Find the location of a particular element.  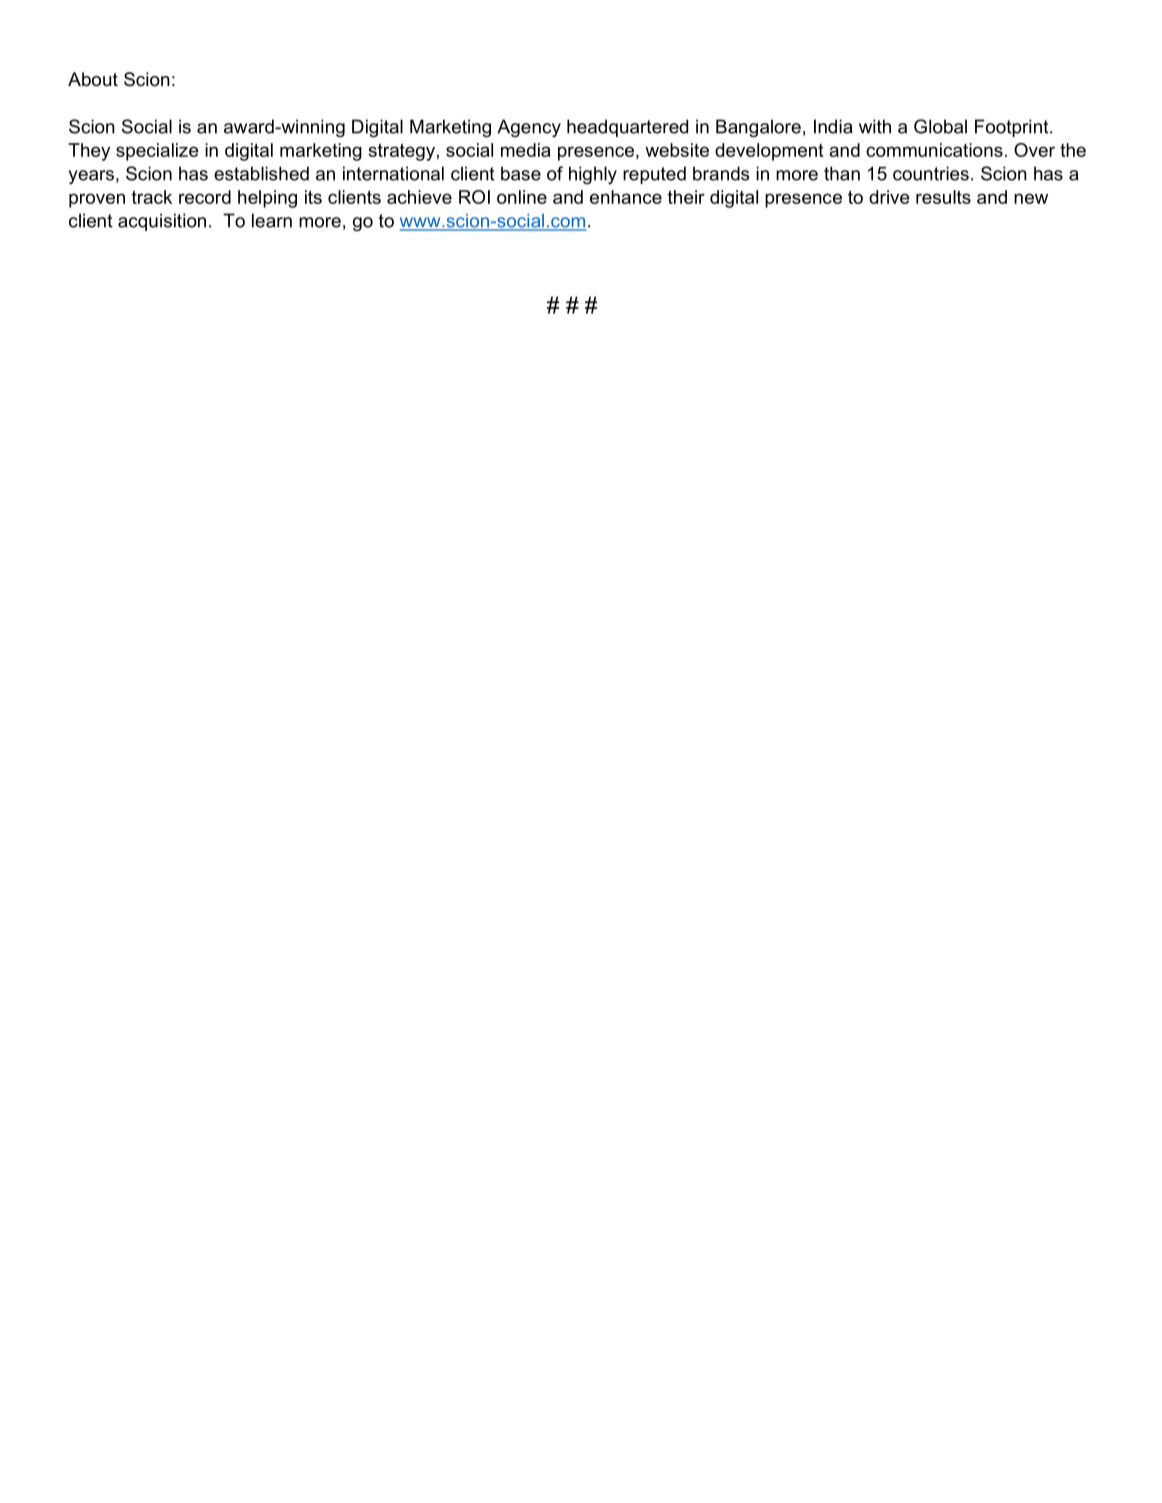

highly is located at coordinates (593, 175).
